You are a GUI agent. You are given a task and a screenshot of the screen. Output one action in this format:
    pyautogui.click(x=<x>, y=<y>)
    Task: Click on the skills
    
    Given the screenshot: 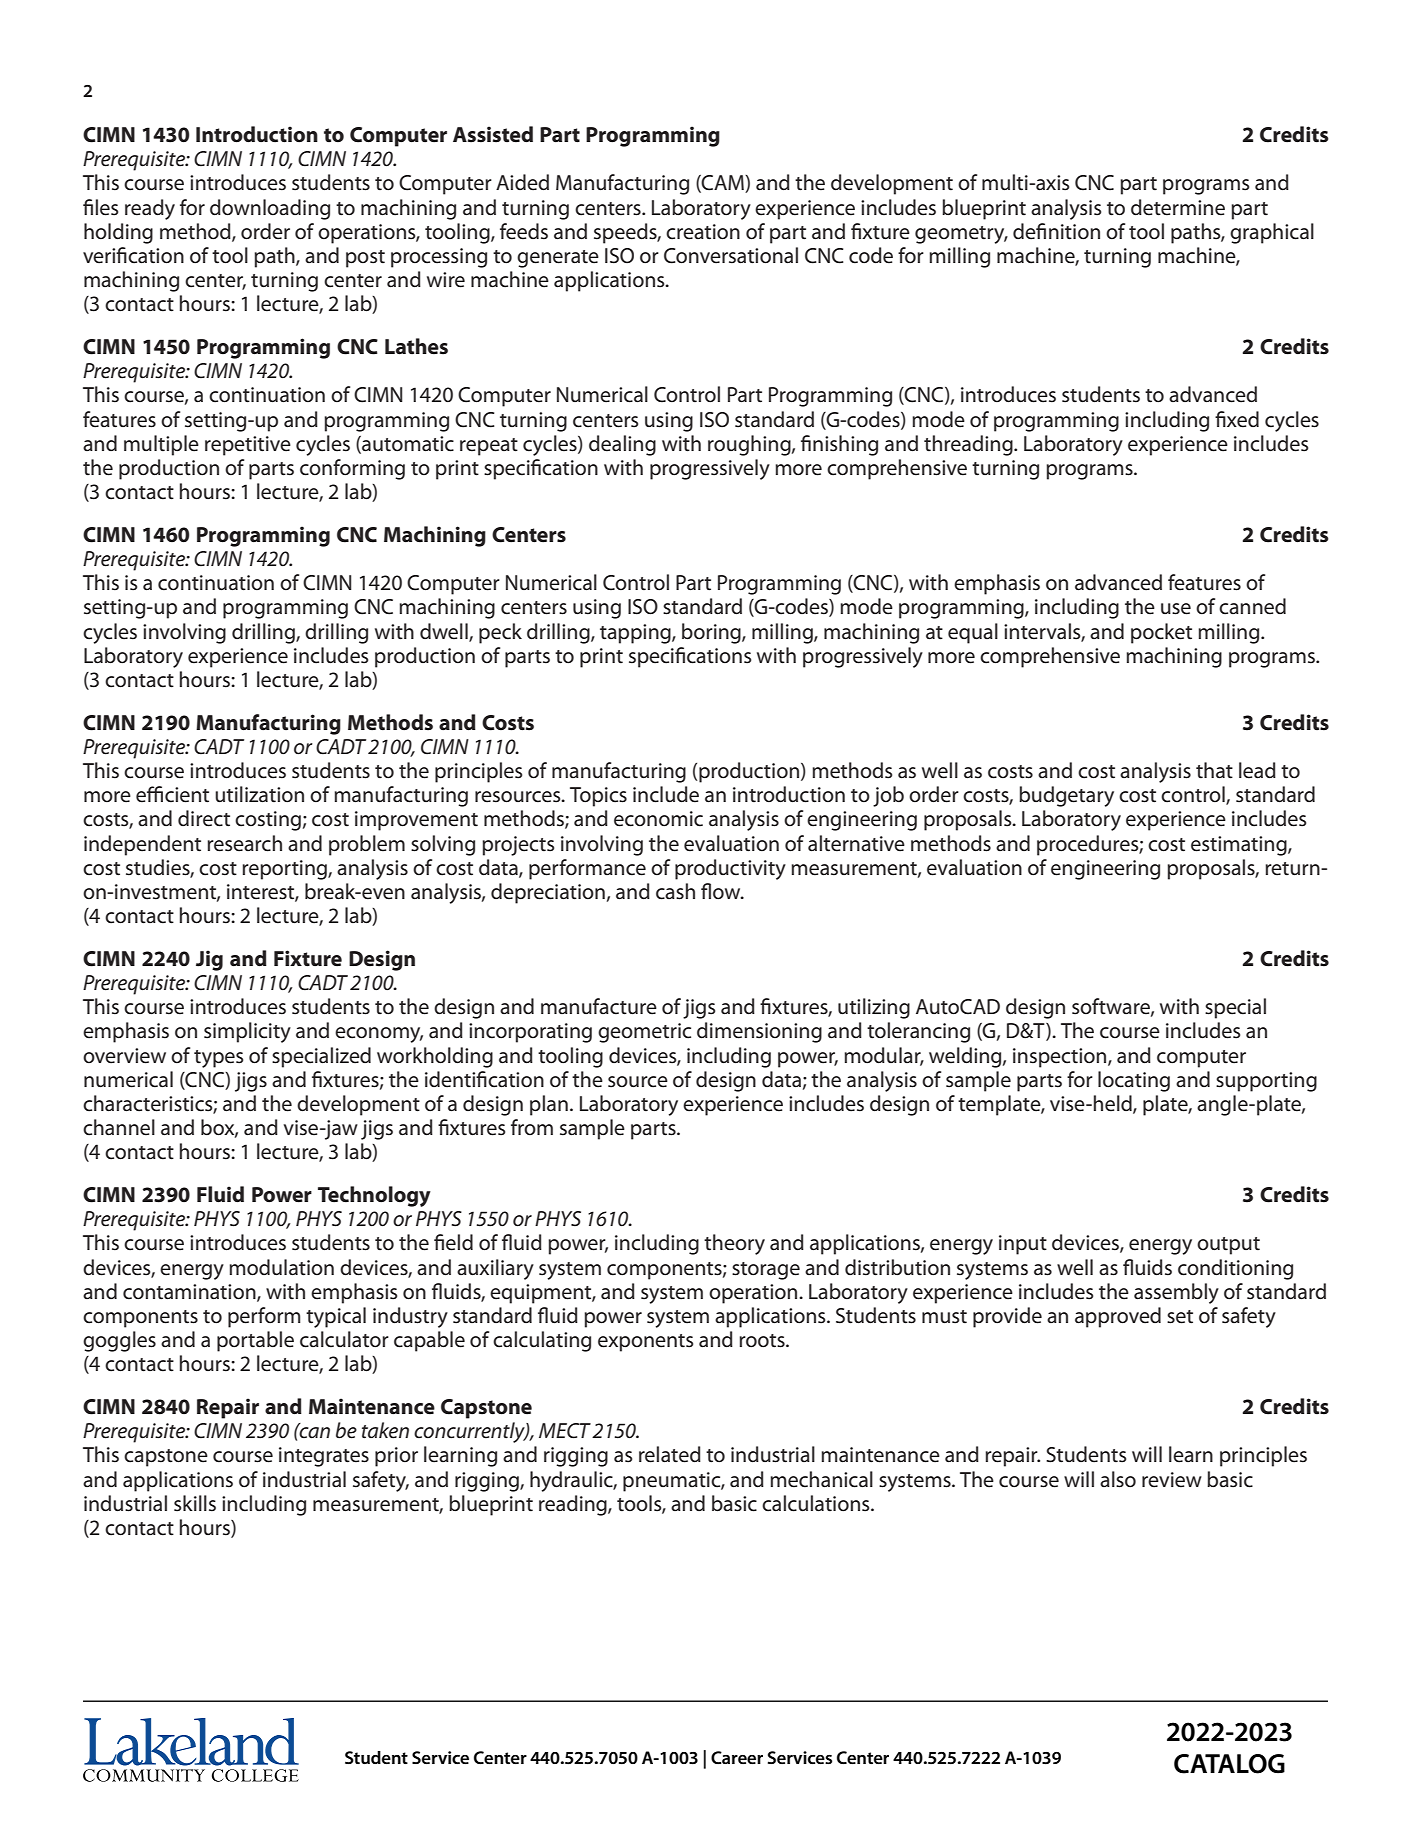 What is the action you would take?
    pyautogui.click(x=195, y=1503)
